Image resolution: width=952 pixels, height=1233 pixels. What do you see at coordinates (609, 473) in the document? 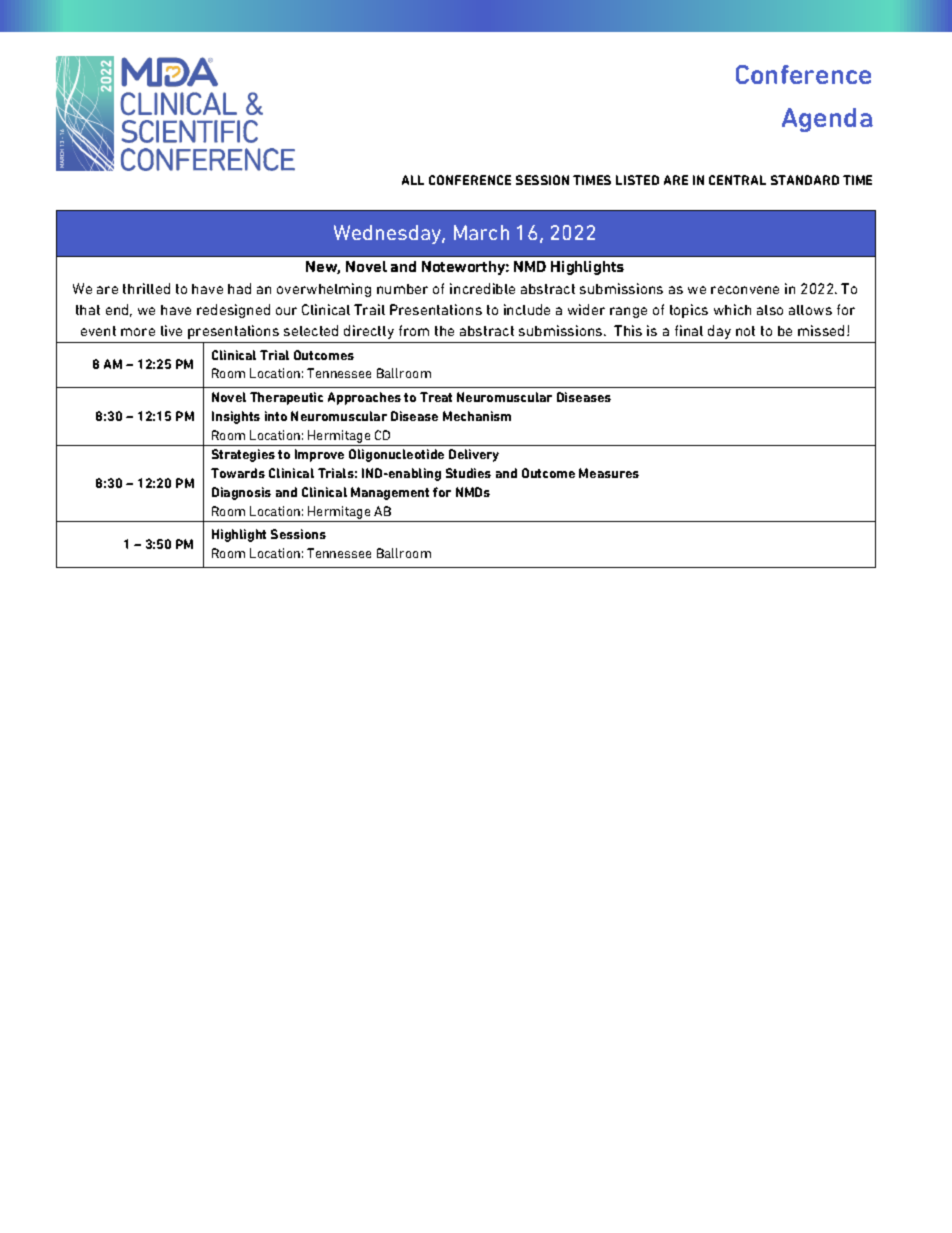
I see `Measures` at bounding box center [609, 473].
